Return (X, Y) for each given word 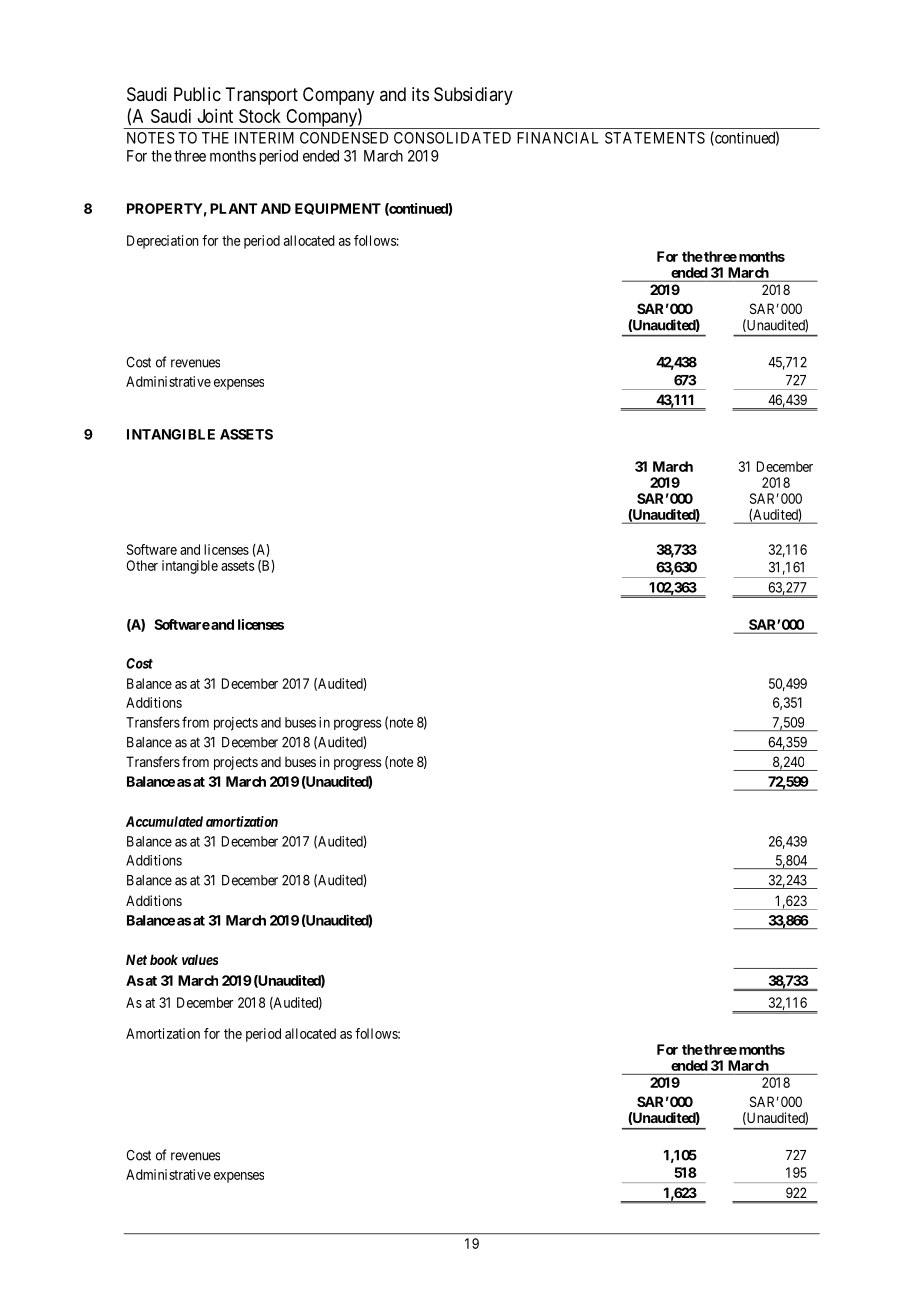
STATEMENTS (655, 138)
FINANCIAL (557, 138)
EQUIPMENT (338, 209)
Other (142, 565)
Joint (215, 116)
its (420, 94)
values (200, 959)
